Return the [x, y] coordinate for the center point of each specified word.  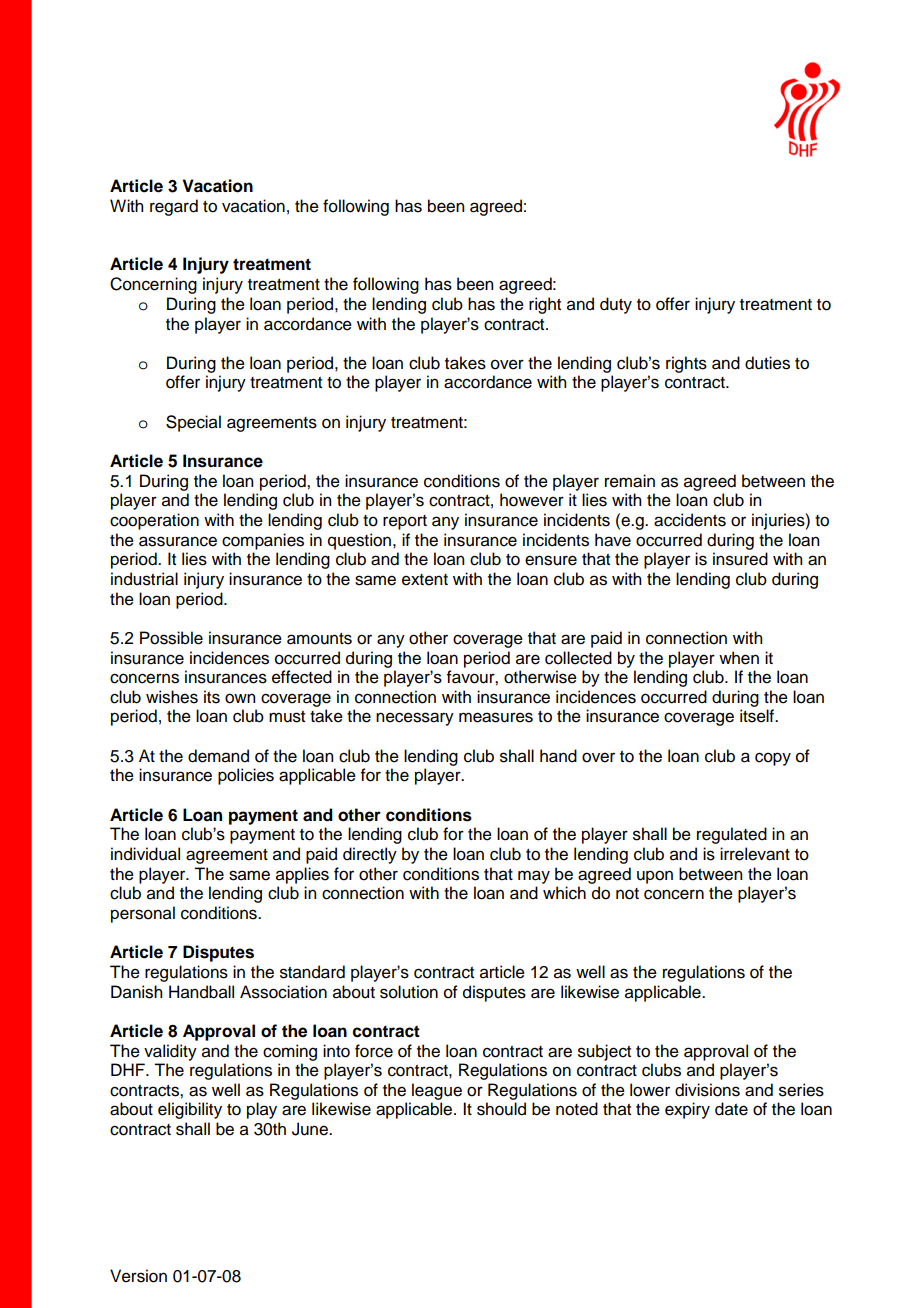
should [501, 1109]
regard [174, 207]
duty [616, 305]
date [731, 1109]
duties [767, 363]
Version [138, 1276]
